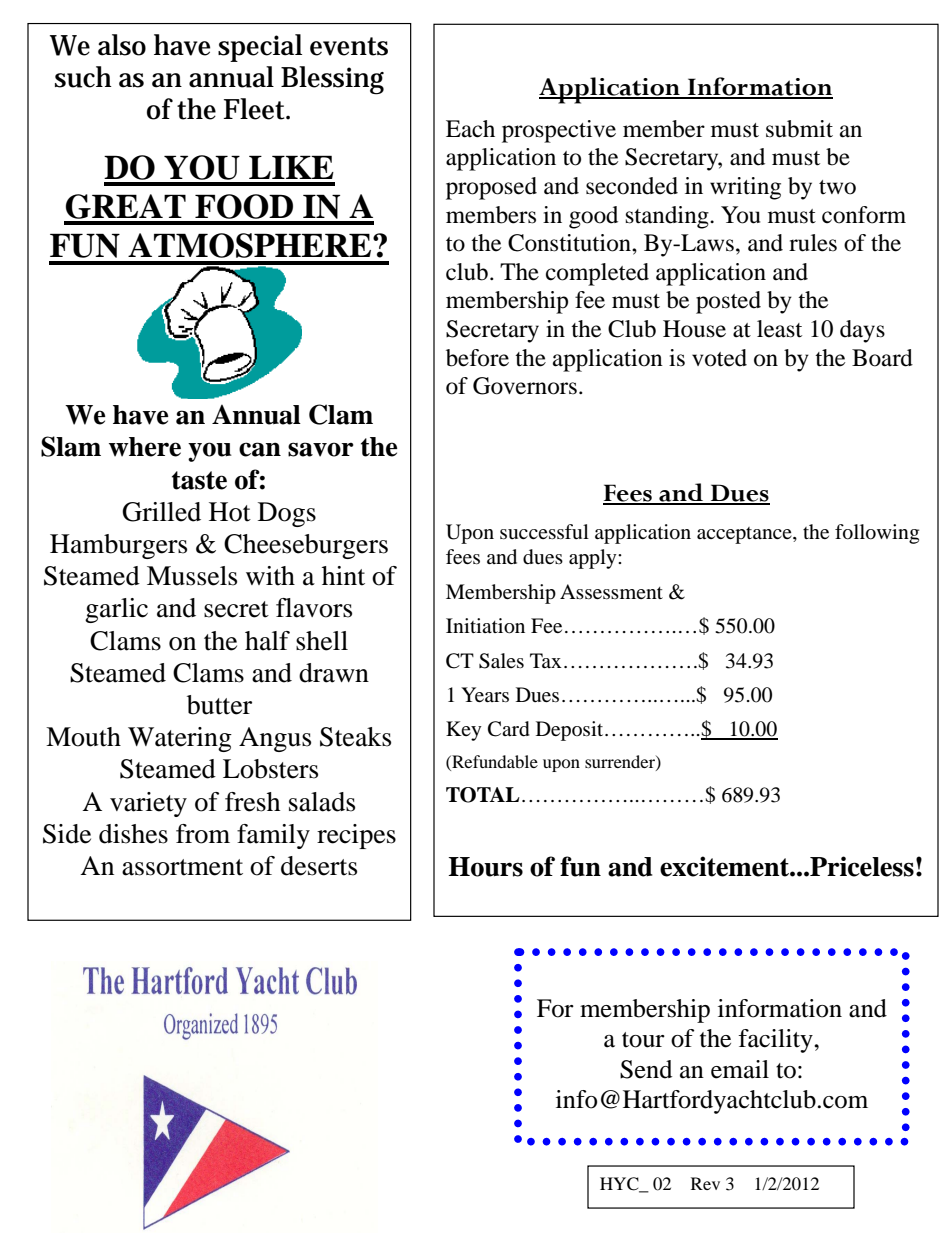 This document has width=952, height=1233. What do you see at coordinates (485, 626) in the document?
I see `Initiation` at bounding box center [485, 626].
